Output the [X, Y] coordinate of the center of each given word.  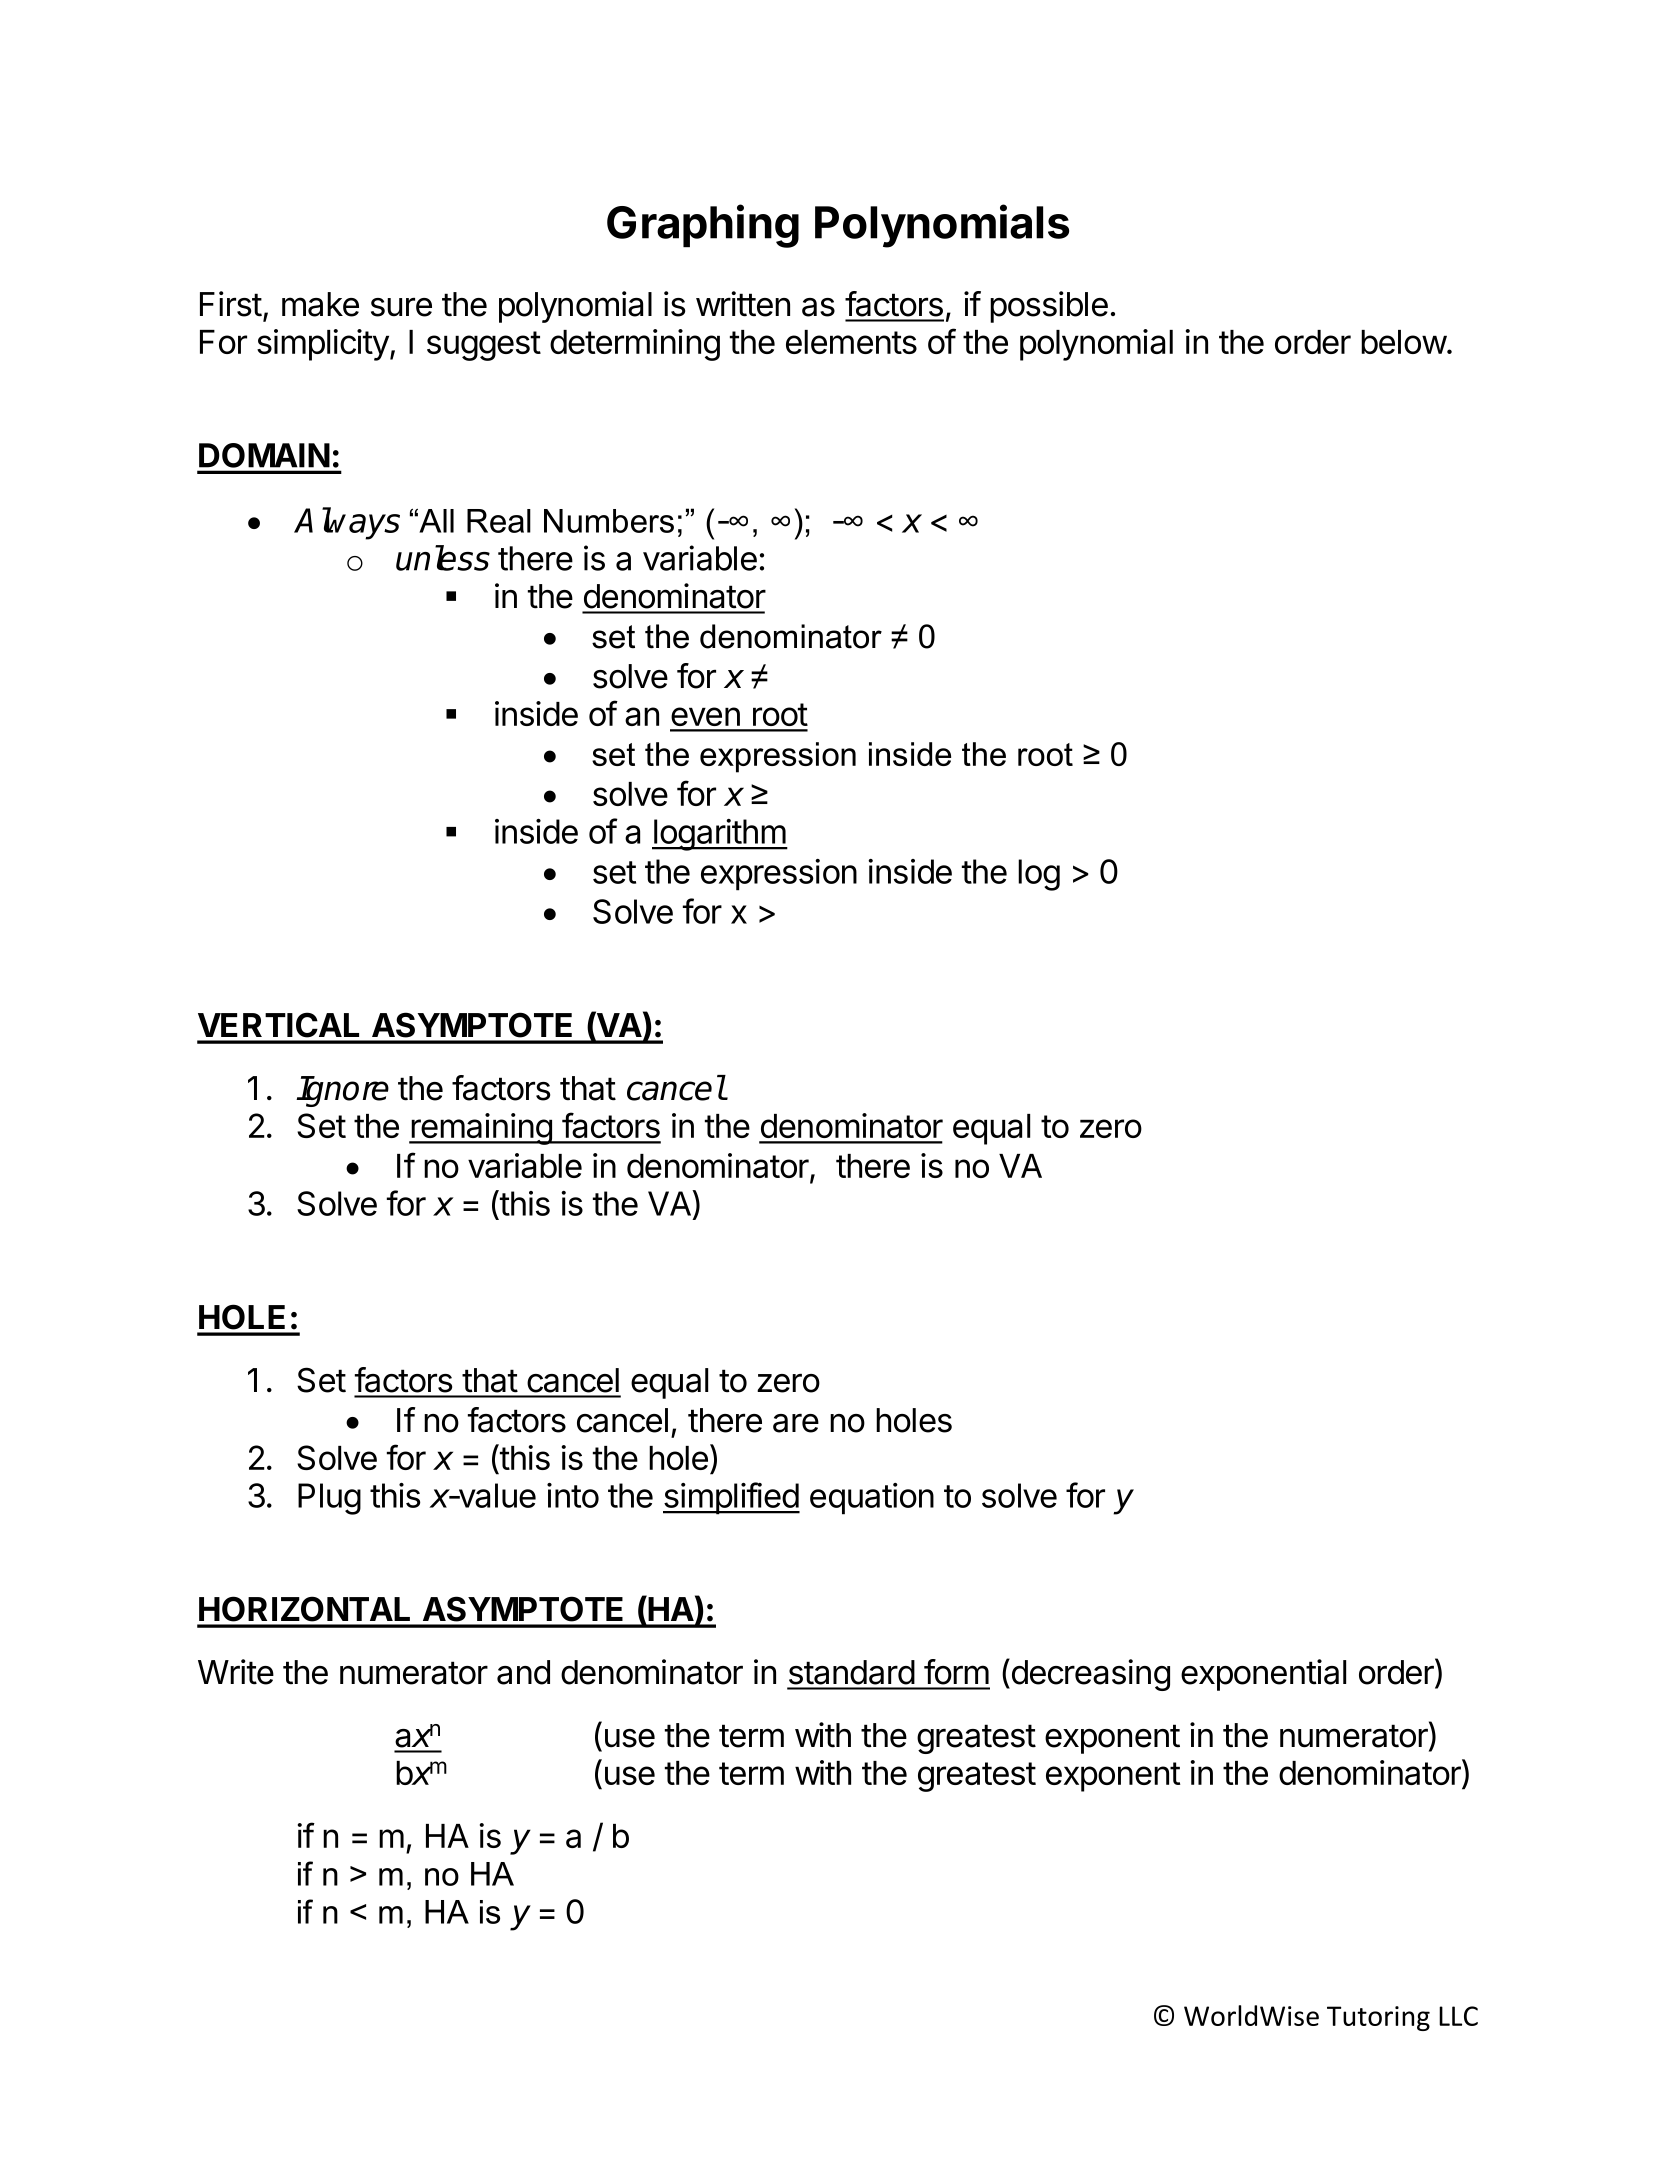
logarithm [719, 835]
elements [851, 342]
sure [401, 307]
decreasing [1089, 1674]
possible [1049, 307]
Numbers [609, 521]
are [796, 1423]
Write [236, 1672]
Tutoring [1378, 2018]
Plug [329, 1499]
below [1404, 342]
